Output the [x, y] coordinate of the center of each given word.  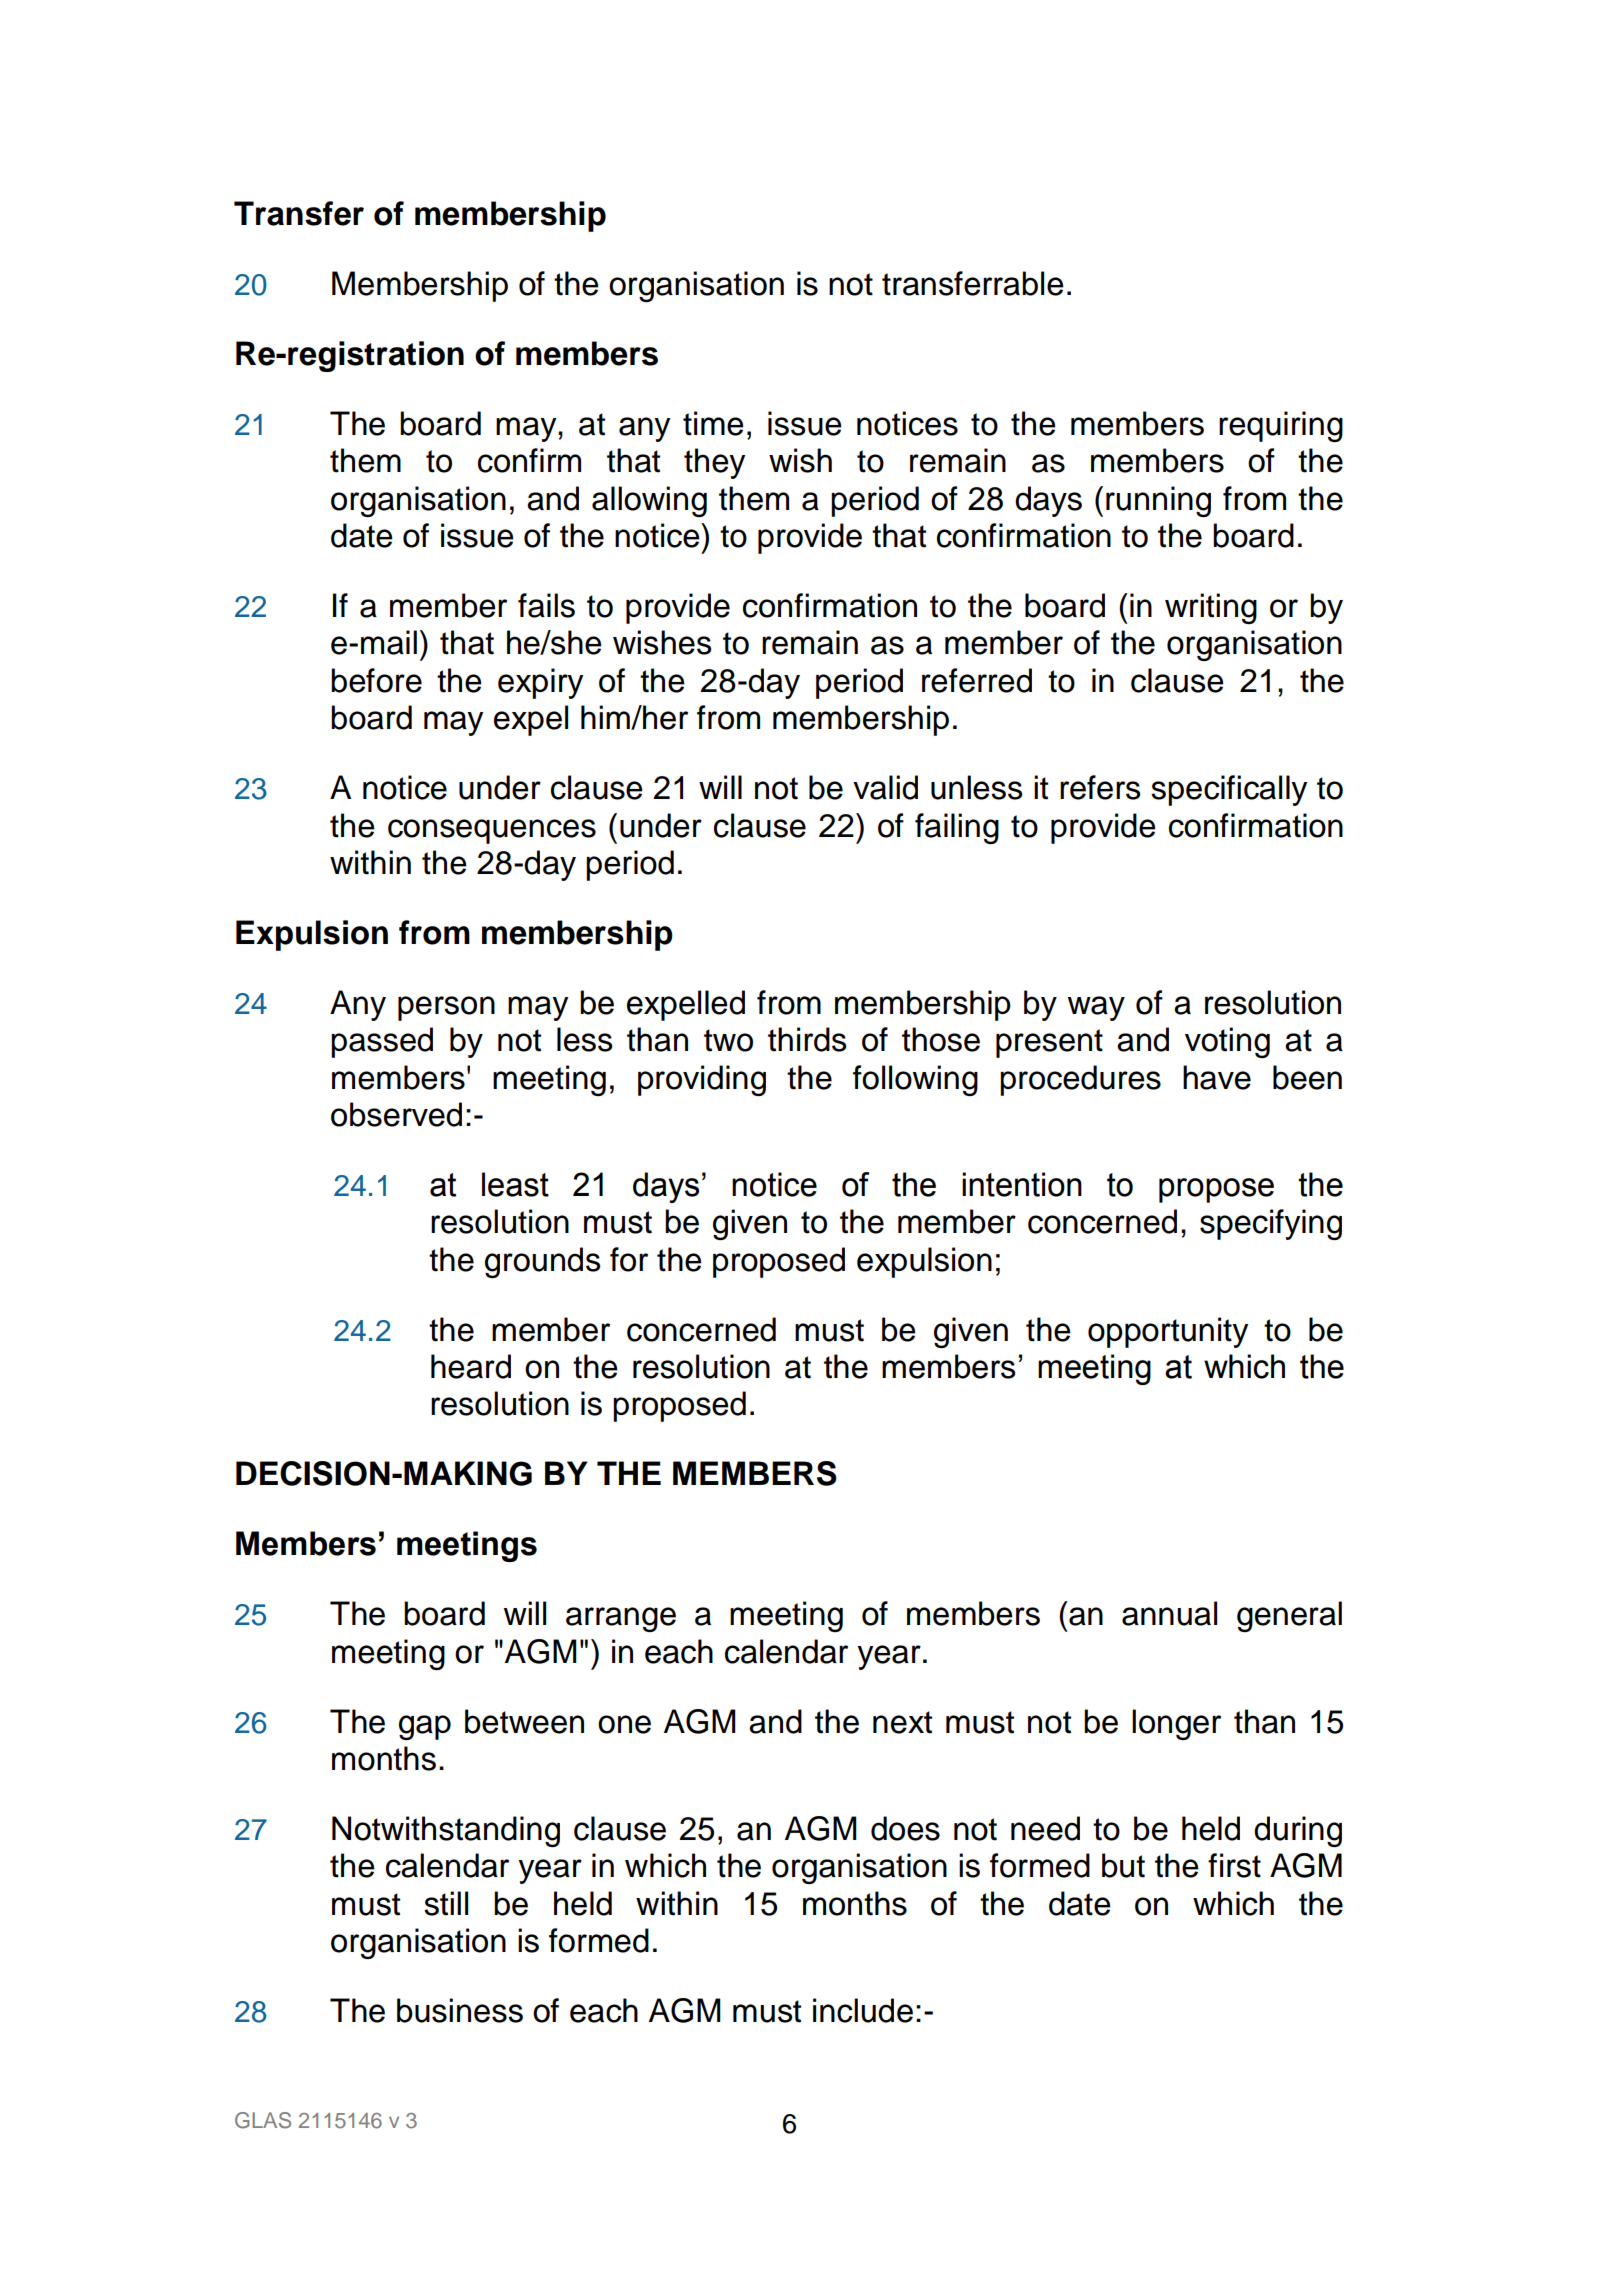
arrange [621, 1619]
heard [471, 1366]
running [1158, 501]
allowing [649, 501]
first [1234, 1865]
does [905, 1828]
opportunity [1168, 1332]
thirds [807, 1039]
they [714, 463]
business [460, 2010]
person [446, 1008]
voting [1227, 1042]
